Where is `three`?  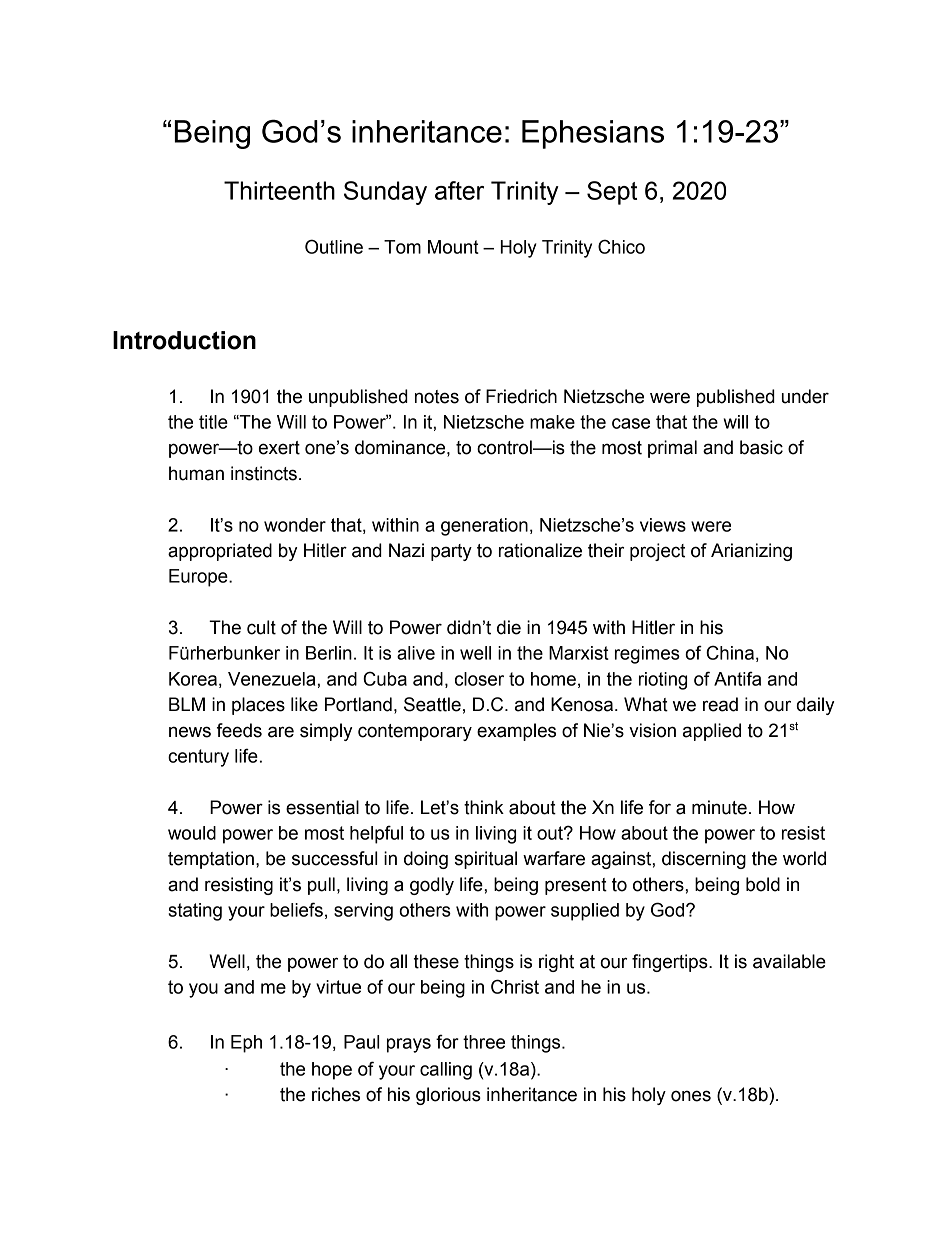 three is located at coordinates (484, 1042).
